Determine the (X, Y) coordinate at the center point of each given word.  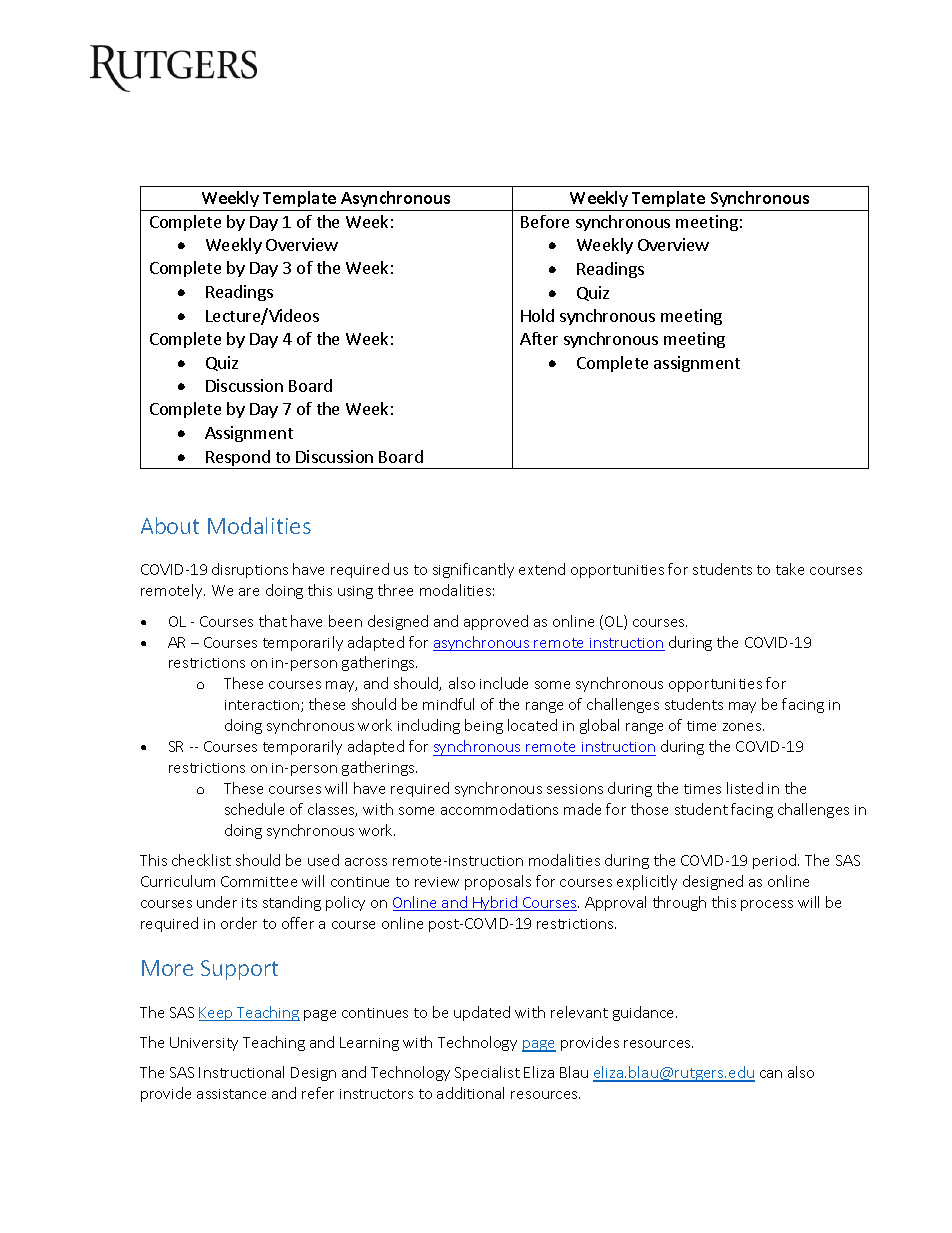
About (170, 525)
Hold (537, 315)
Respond (238, 459)
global (599, 726)
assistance (231, 1094)
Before (545, 221)
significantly (473, 570)
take (790, 569)
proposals (498, 882)
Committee (259, 881)
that (273, 621)
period (774, 861)
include (504, 683)
